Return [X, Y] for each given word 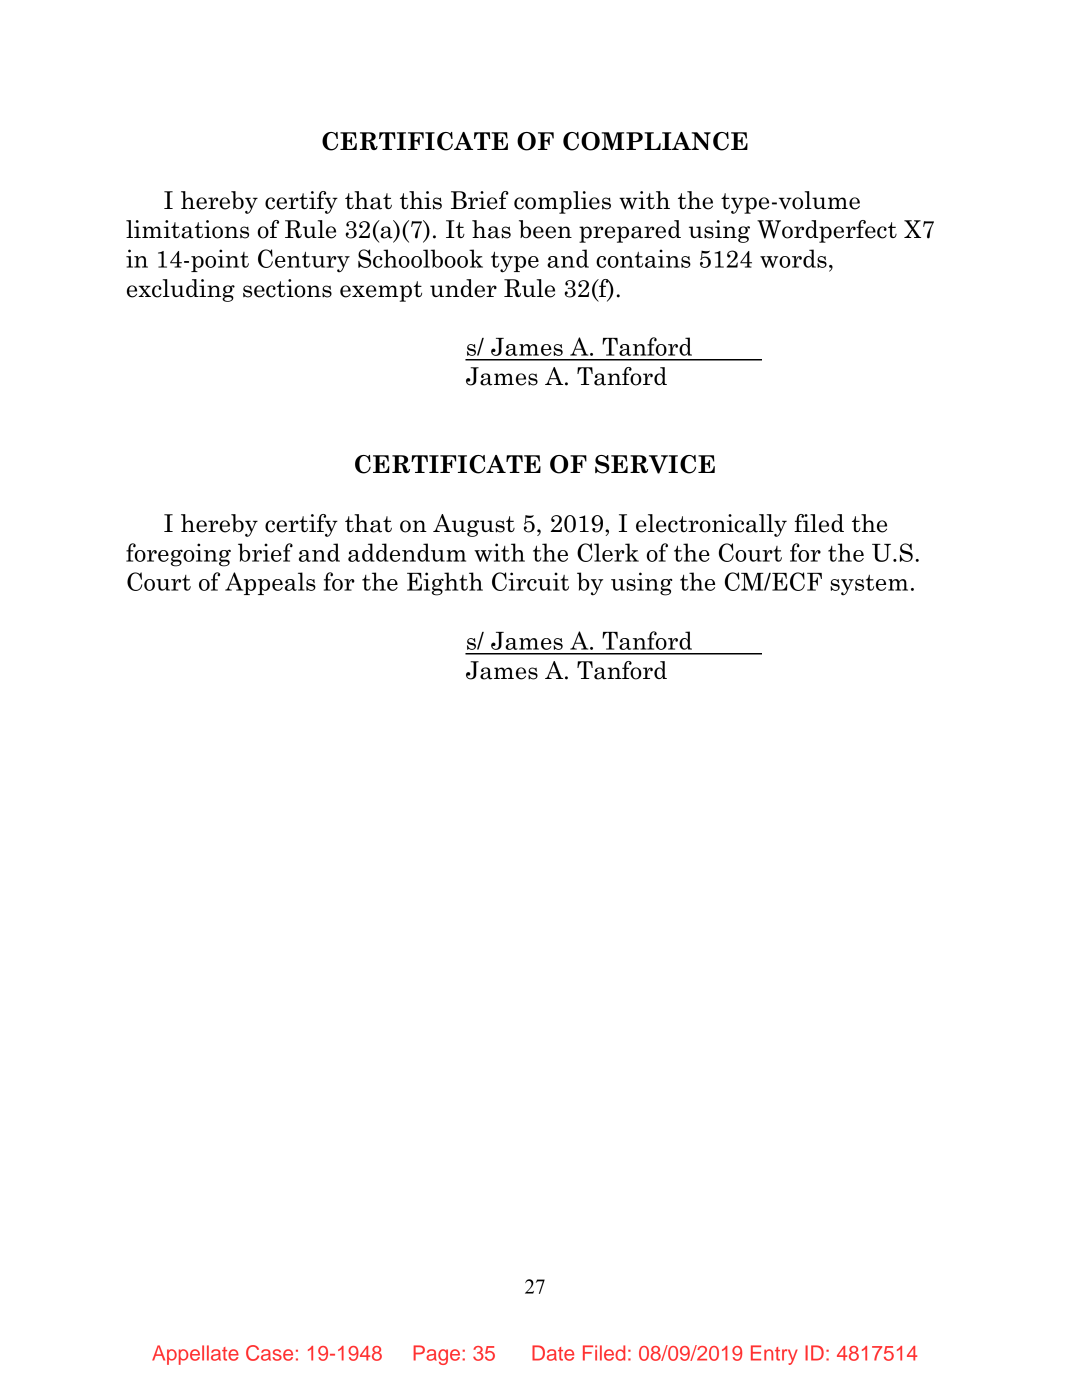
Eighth [445, 584]
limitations [187, 229]
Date [553, 1353]
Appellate [195, 1355]
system [869, 585]
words [793, 258]
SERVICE [655, 464]
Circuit [530, 581]
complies [562, 202]
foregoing [178, 555]
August [474, 525]
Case [269, 1353]
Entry [774, 1355]
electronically [711, 525]
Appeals [270, 583]
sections [287, 288]
